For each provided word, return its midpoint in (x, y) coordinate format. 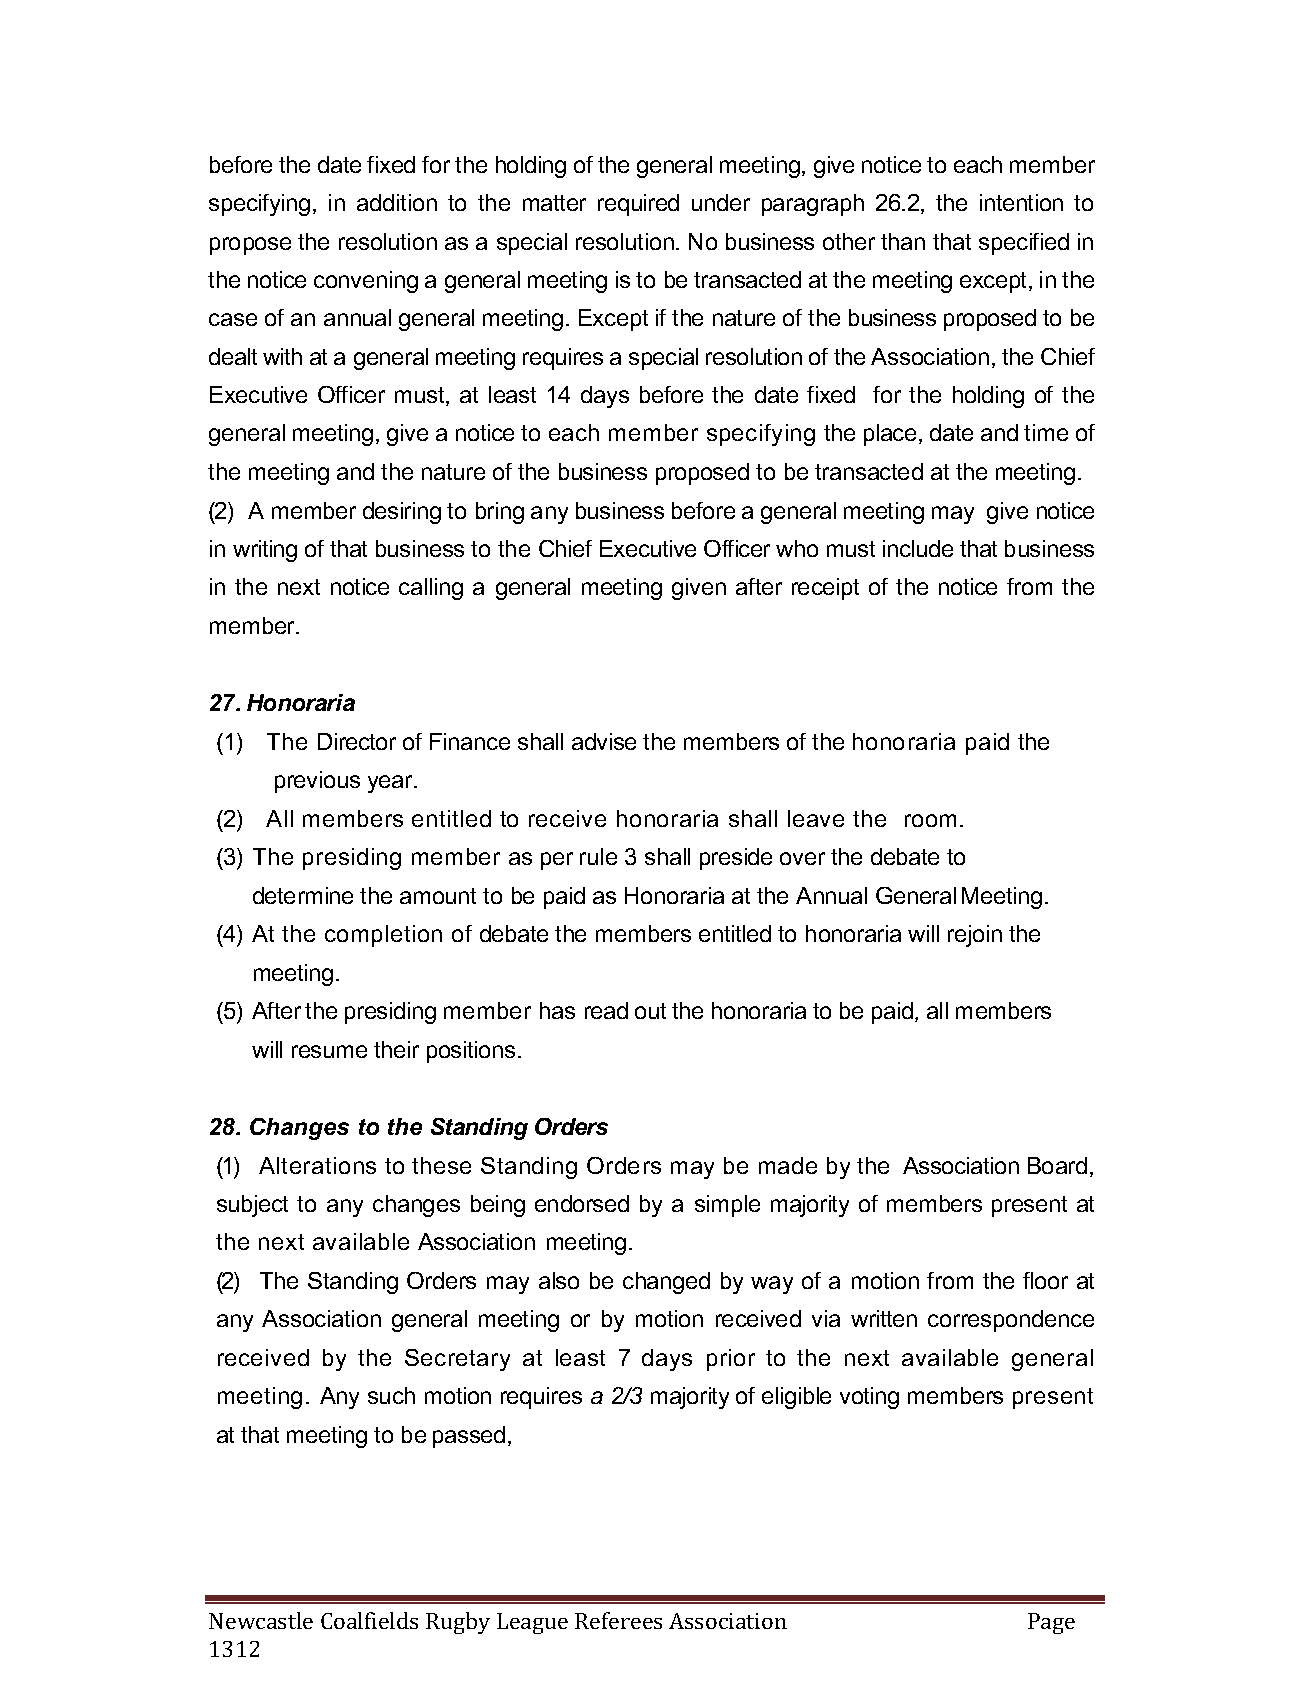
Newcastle (261, 1620)
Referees (618, 1620)
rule (598, 856)
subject (252, 1206)
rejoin (975, 936)
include (918, 548)
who (797, 548)
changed (666, 1283)
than (903, 241)
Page (1051, 1623)
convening (366, 282)
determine (303, 895)
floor (1045, 1280)
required (638, 205)
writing (265, 551)
